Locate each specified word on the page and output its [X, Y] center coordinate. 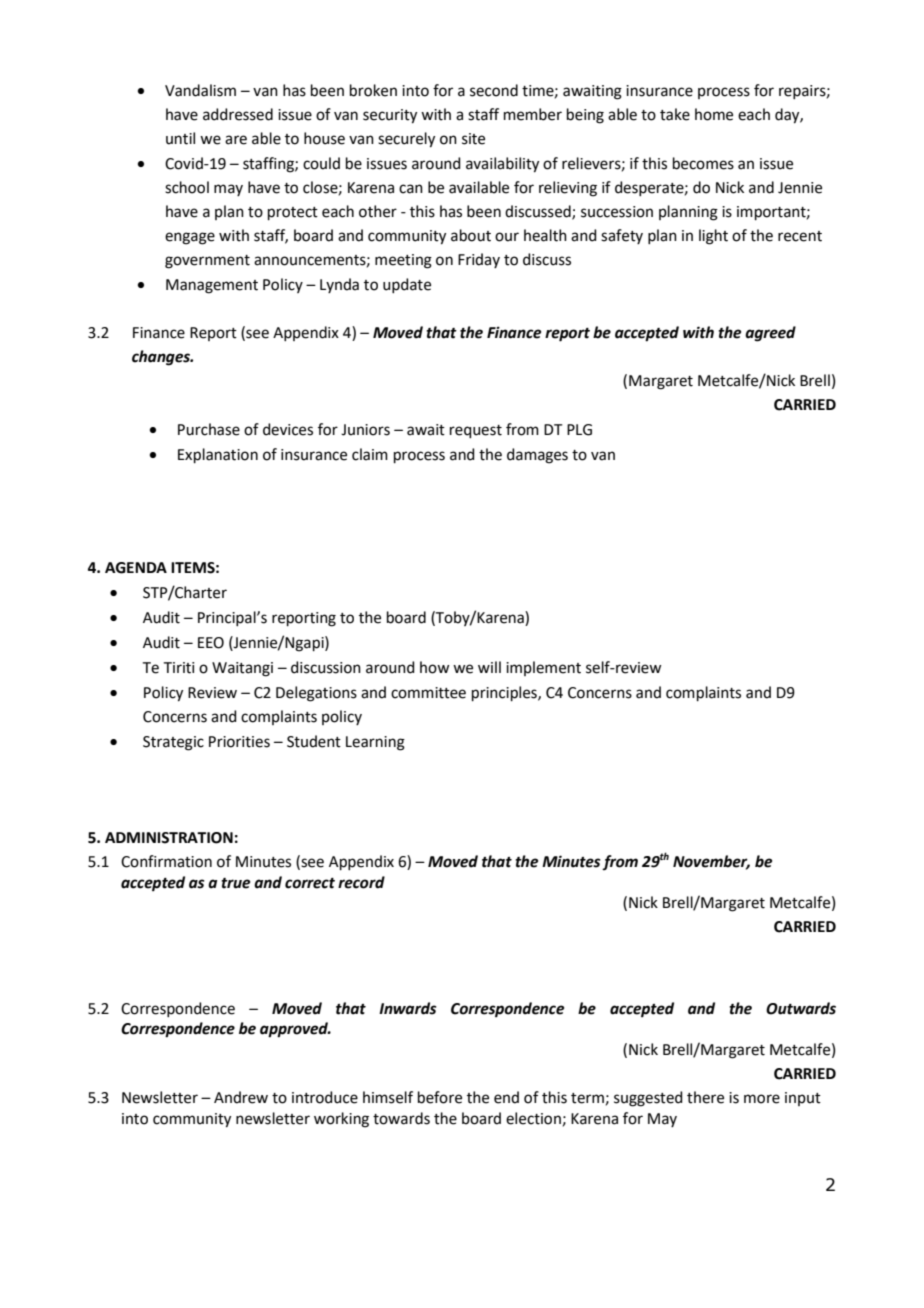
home [714, 114]
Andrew [241, 1097]
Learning [375, 743]
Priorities [239, 742]
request [476, 431]
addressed [238, 114]
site [473, 139]
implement [543, 668]
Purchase [209, 429]
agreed [770, 334]
